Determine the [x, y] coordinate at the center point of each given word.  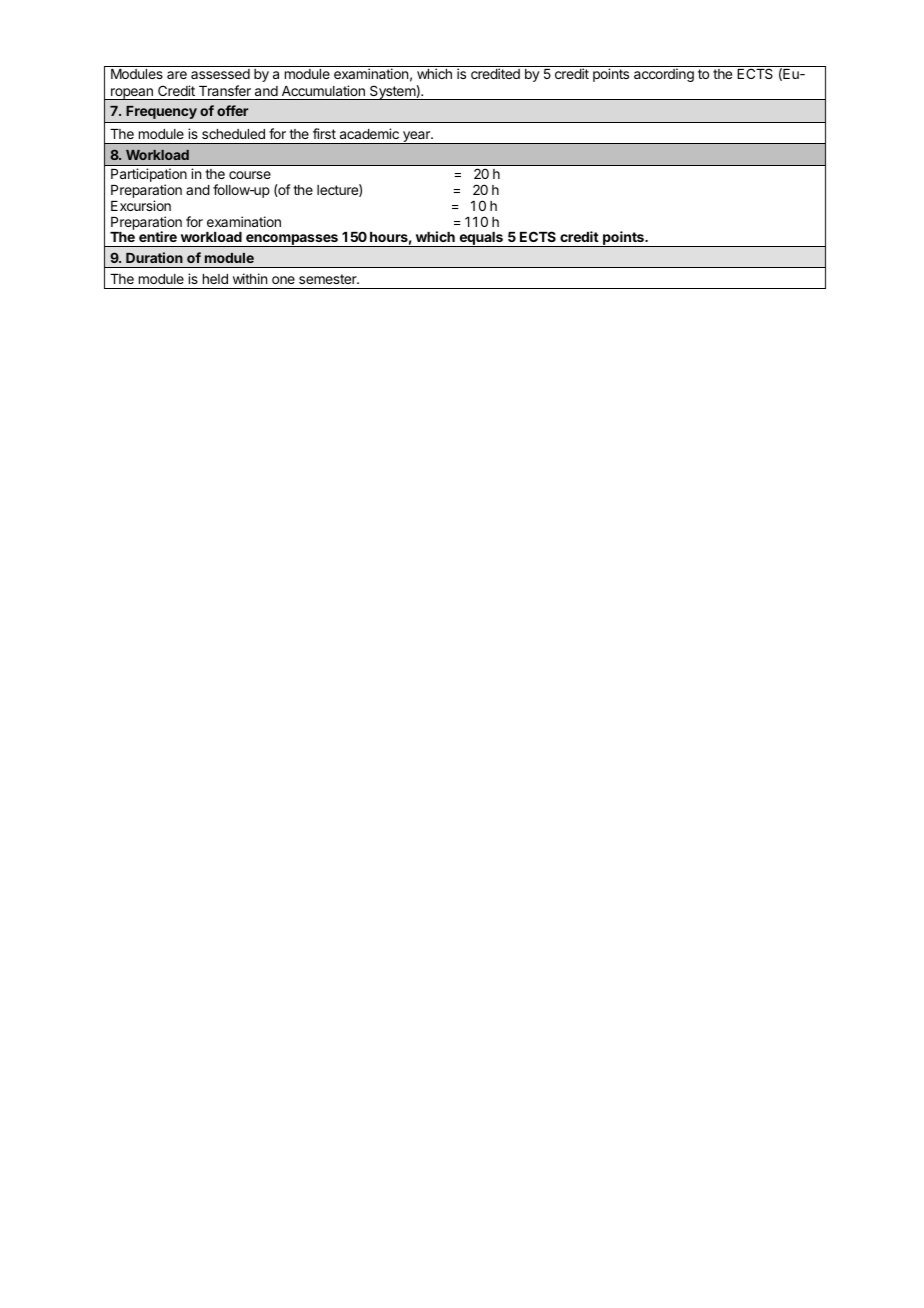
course [250, 175]
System [392, 93]
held [215, 279]
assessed [220, 74]
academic [369, 133]
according [664, 75]
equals [481, 239]
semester [329, 279]
